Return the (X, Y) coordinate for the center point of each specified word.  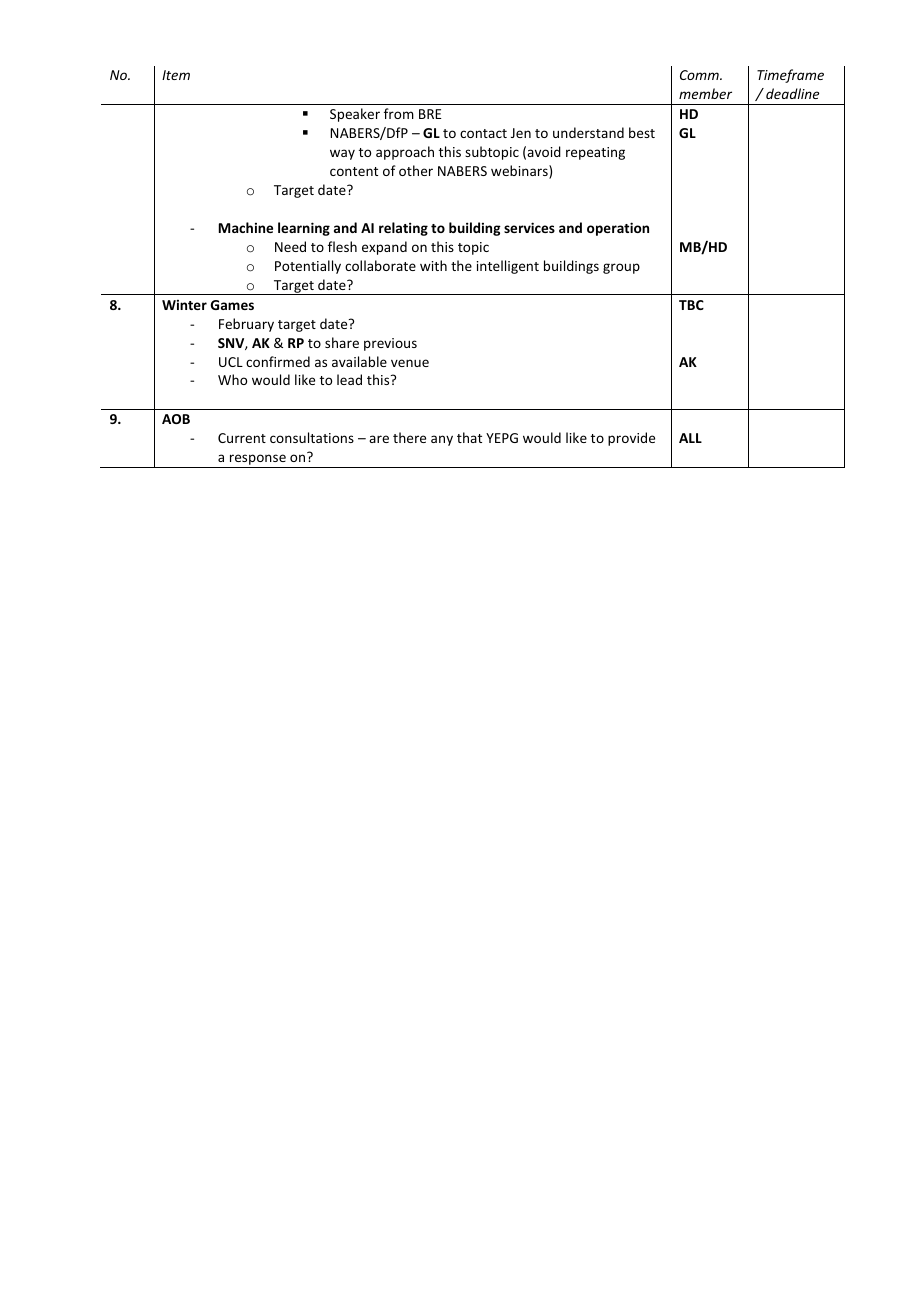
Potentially (308, 267)
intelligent (508, 267)
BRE (430, 114)
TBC (691, 305)
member (705, 93)
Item (176, 75)
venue (410, 363)
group (621, 268)
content (354, 171)
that (469, 437)
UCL (231, 362)
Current (242, 438)
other (416, 170)
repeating (595, 153)
